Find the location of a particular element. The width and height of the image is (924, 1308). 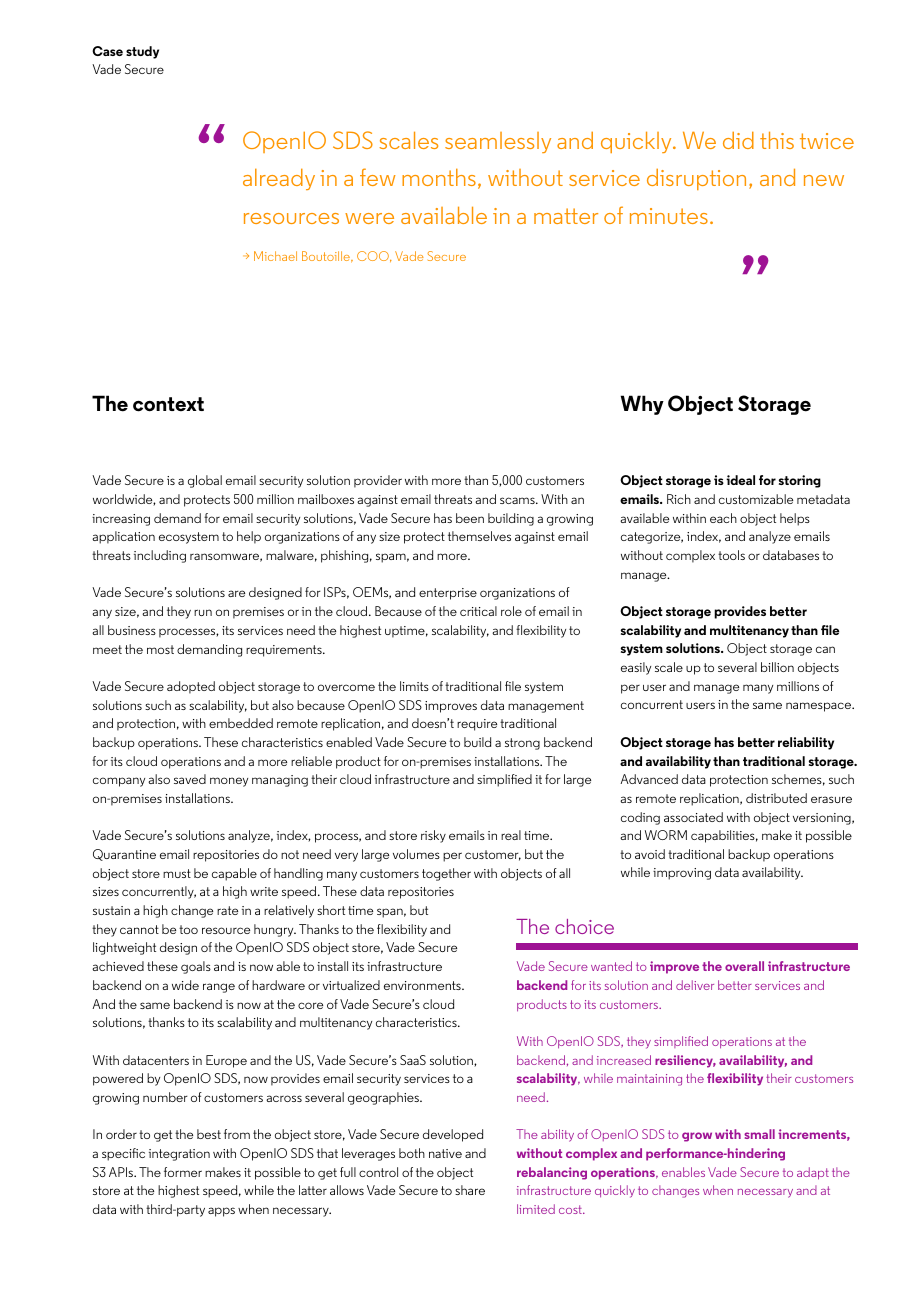

study is located at coordinates (142, 52).
